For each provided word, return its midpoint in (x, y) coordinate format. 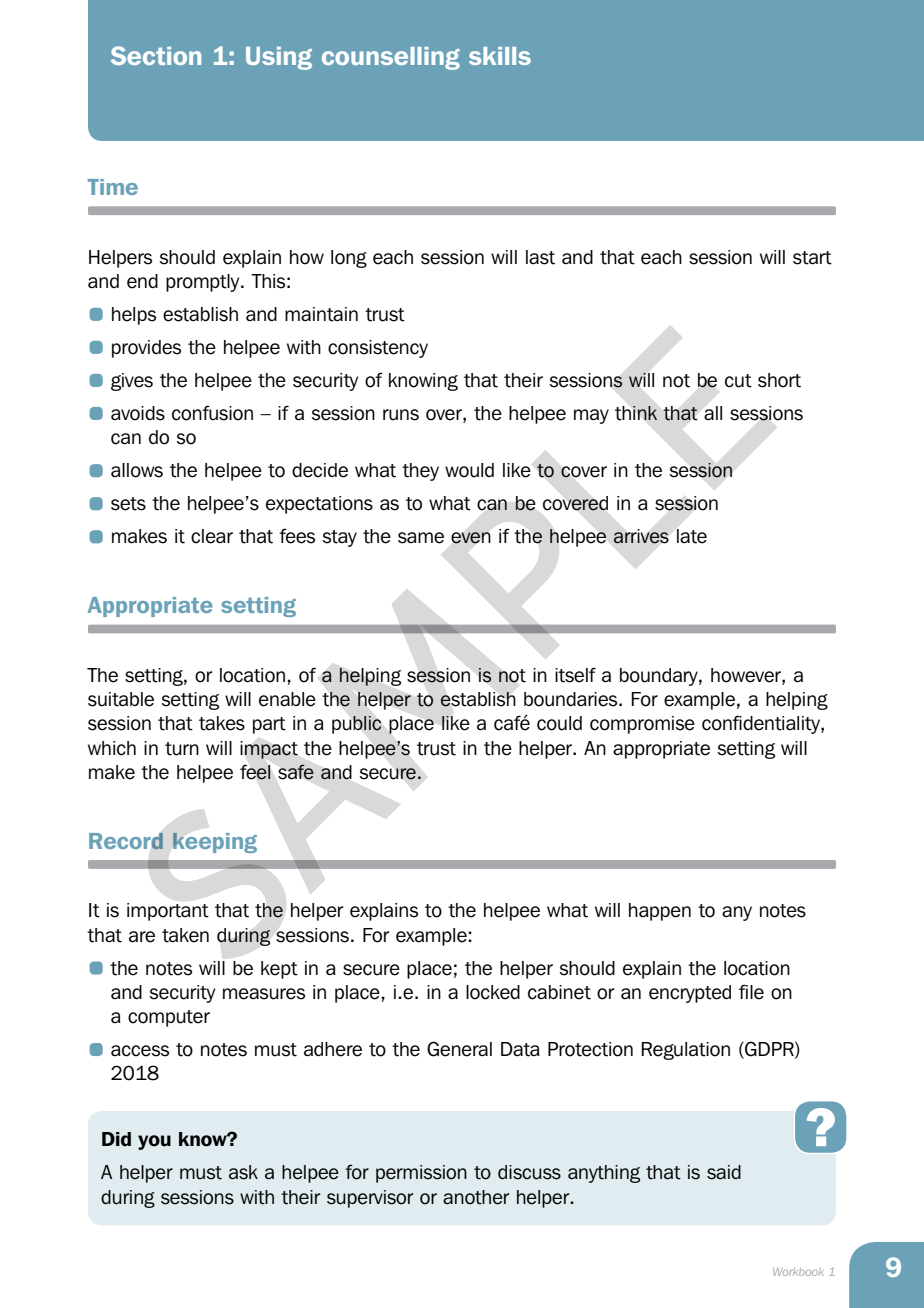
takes (222, 723)
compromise (642, 725)
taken (185, 935)
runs (401, 415)
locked (493, 992)
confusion (212, 413)
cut (738, 381)
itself (575, 675)
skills (500, 56)
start (812, 258)
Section (156, 55)
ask (243, 1172)
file (751, 992)
